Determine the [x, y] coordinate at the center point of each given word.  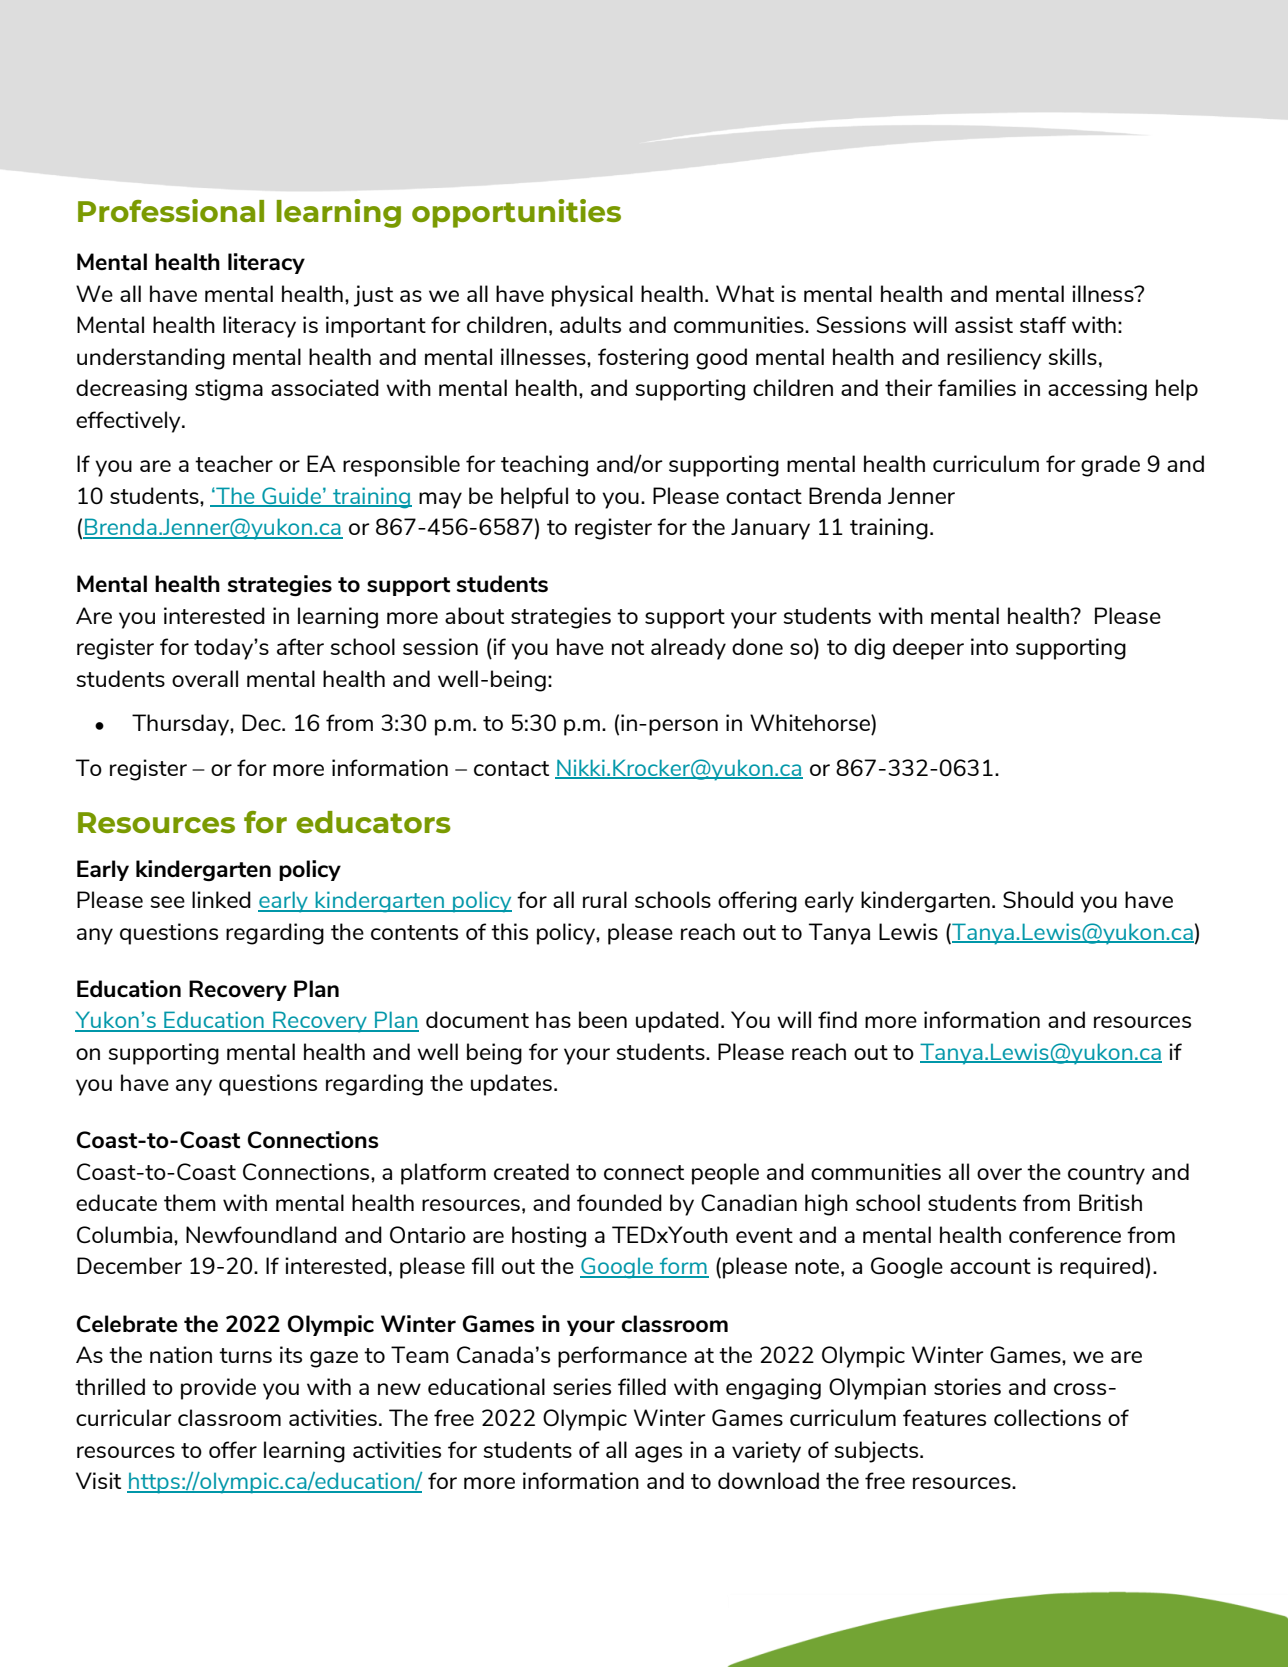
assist [984, 324]
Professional [171, 210]
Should [1038, 900]
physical [592, 296]
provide [218, 1389]
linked [221, 899]
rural [605, 899]
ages [658, 1454]
